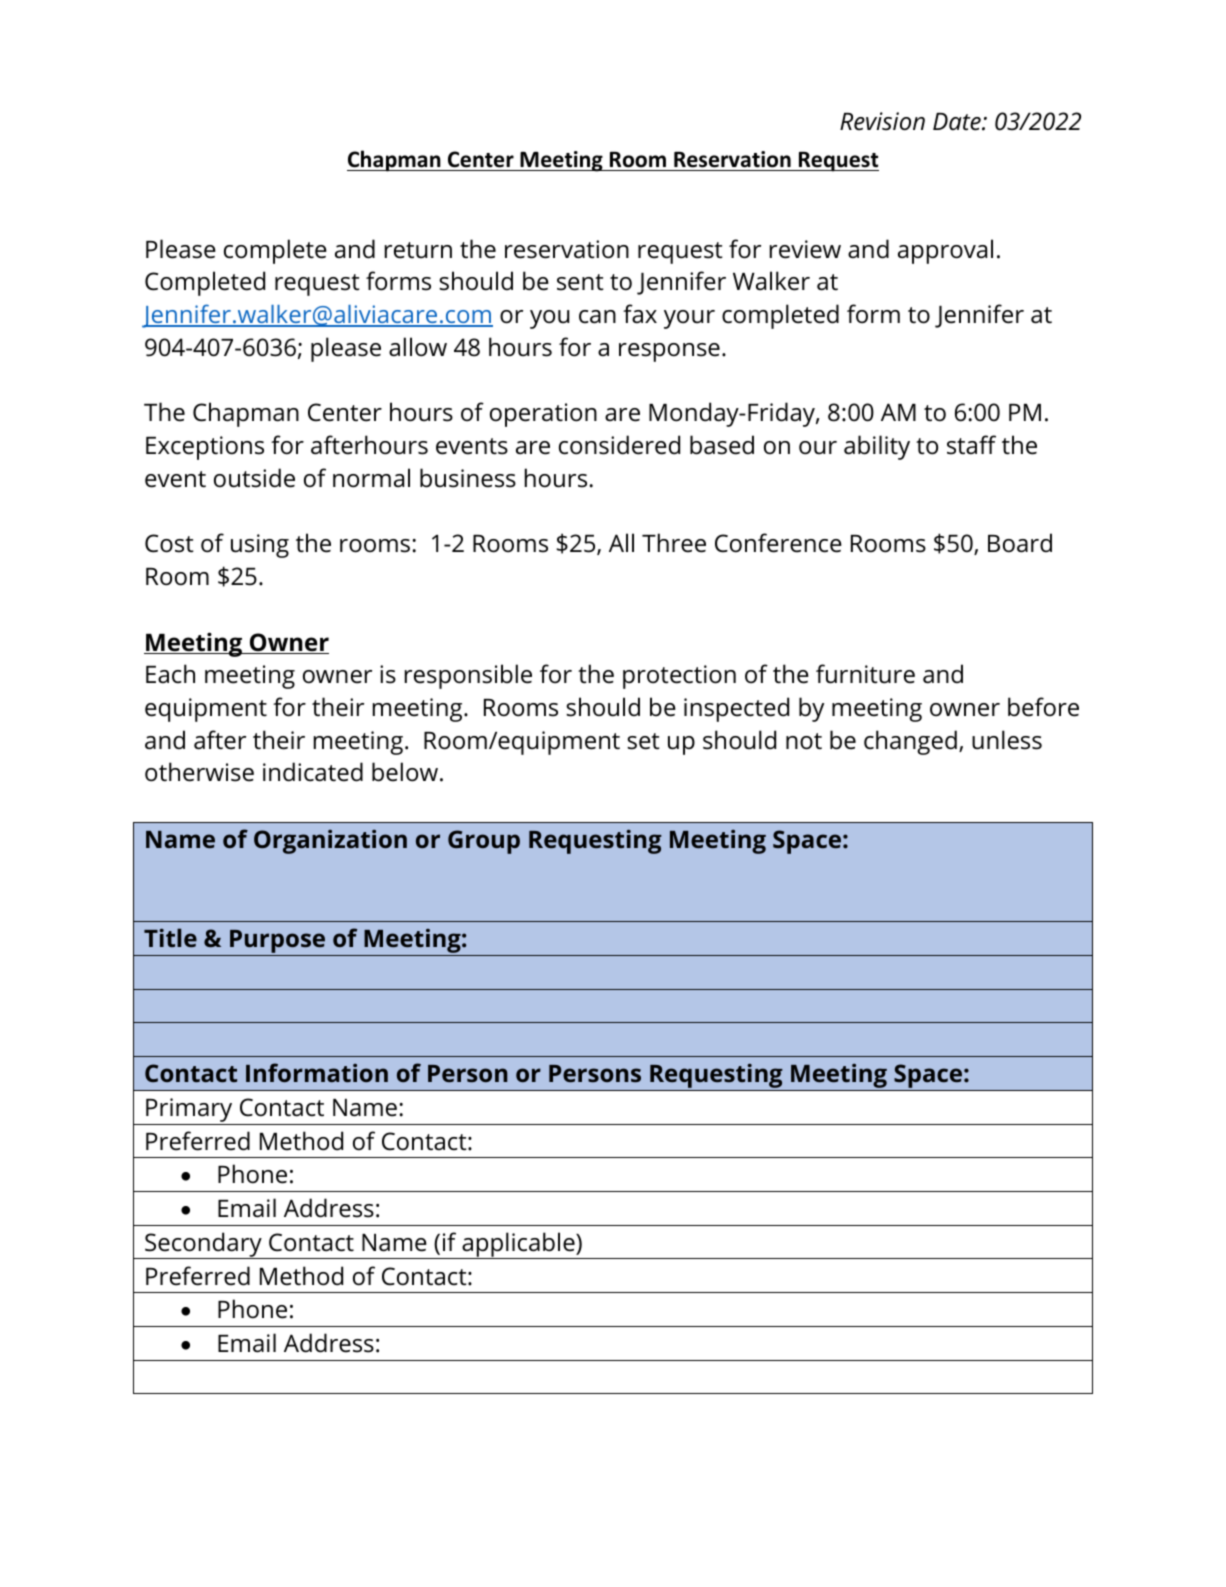 The width and height of the document is (1226, 1587). What do you see at coordinates (418, 250) in the document?
I see `return` at bounding box center [418, 250].
